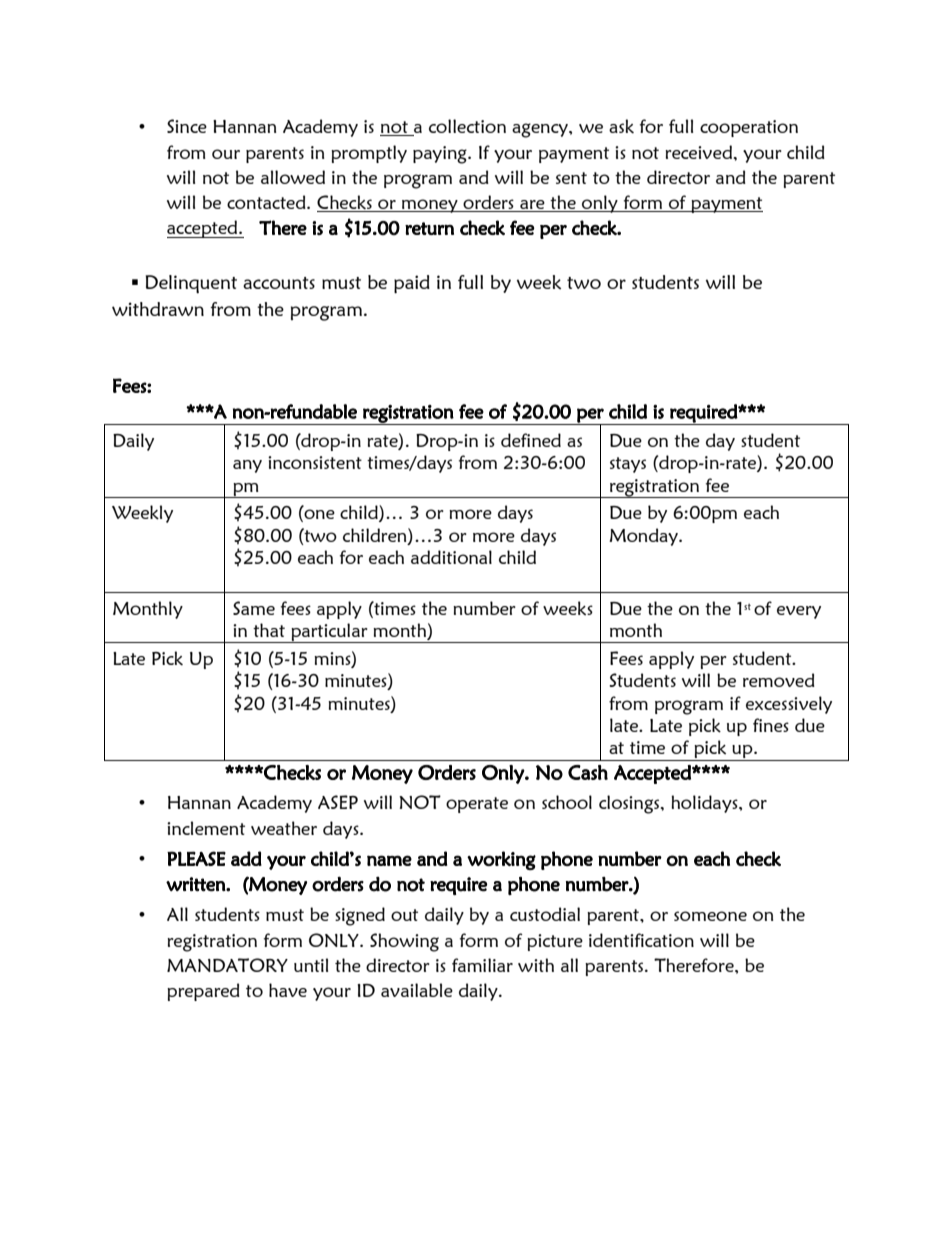 This screenshot has width=952, height=1233. I want to click on Same, so click(254, 608).
